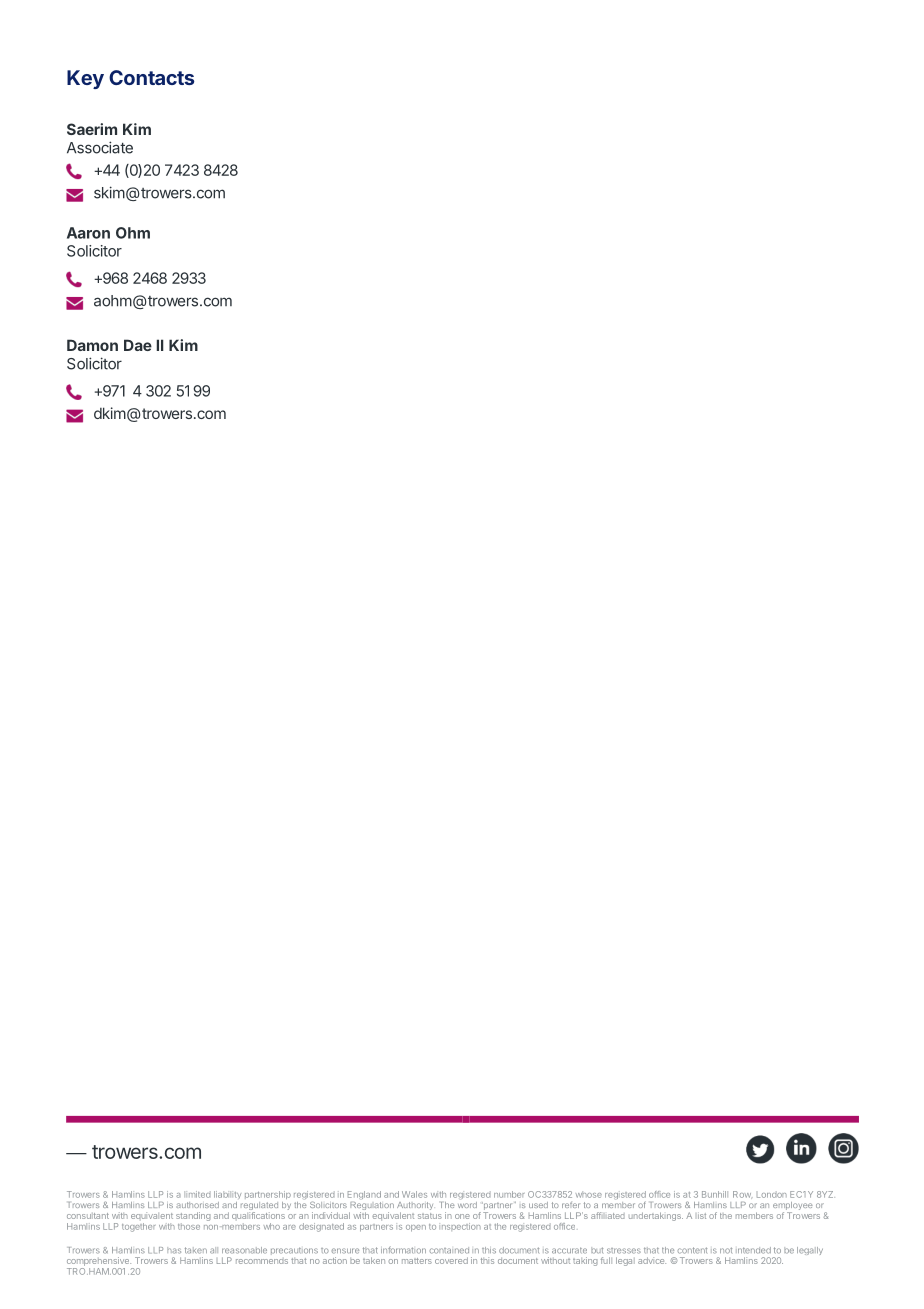  What do you see at coordinates (85, 79) in the document?
I see `Key` at bounding box center [85, 79].
